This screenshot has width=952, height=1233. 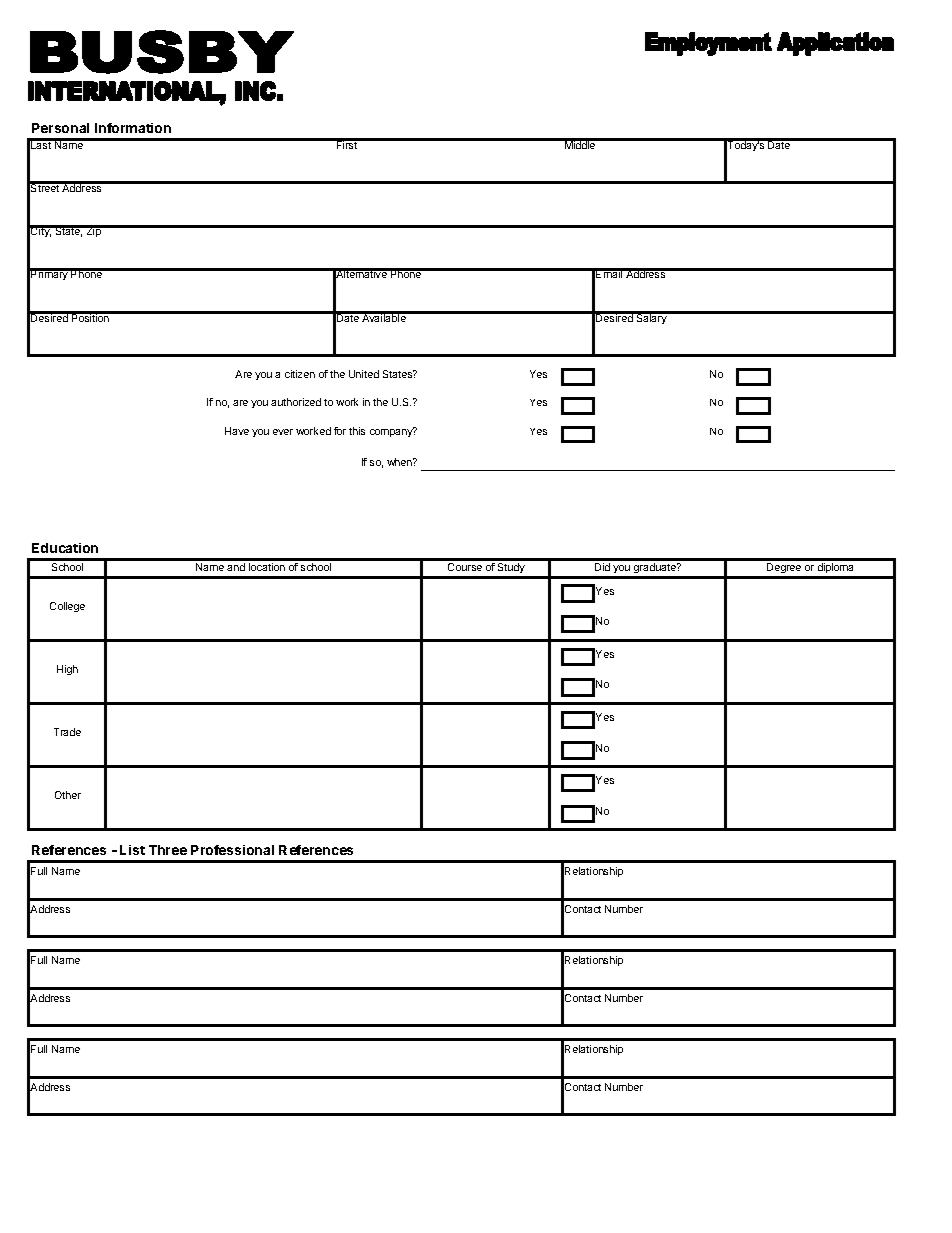 What do you see at coordinates (364, 374) in the screenshot?
I see `United` at bounding box center [364, 374].
